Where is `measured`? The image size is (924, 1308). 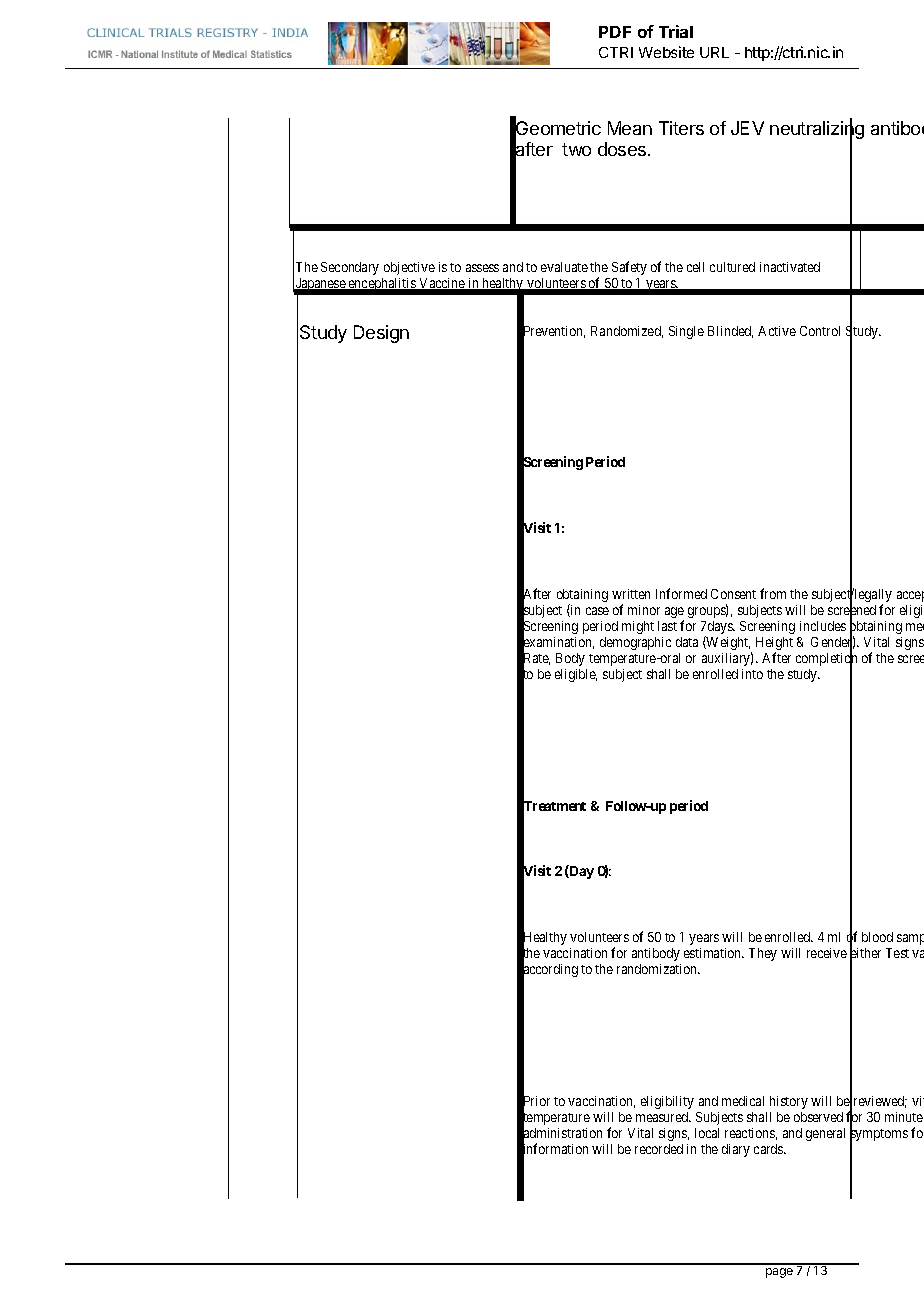 measured is located at coordinates (663, 1117).
